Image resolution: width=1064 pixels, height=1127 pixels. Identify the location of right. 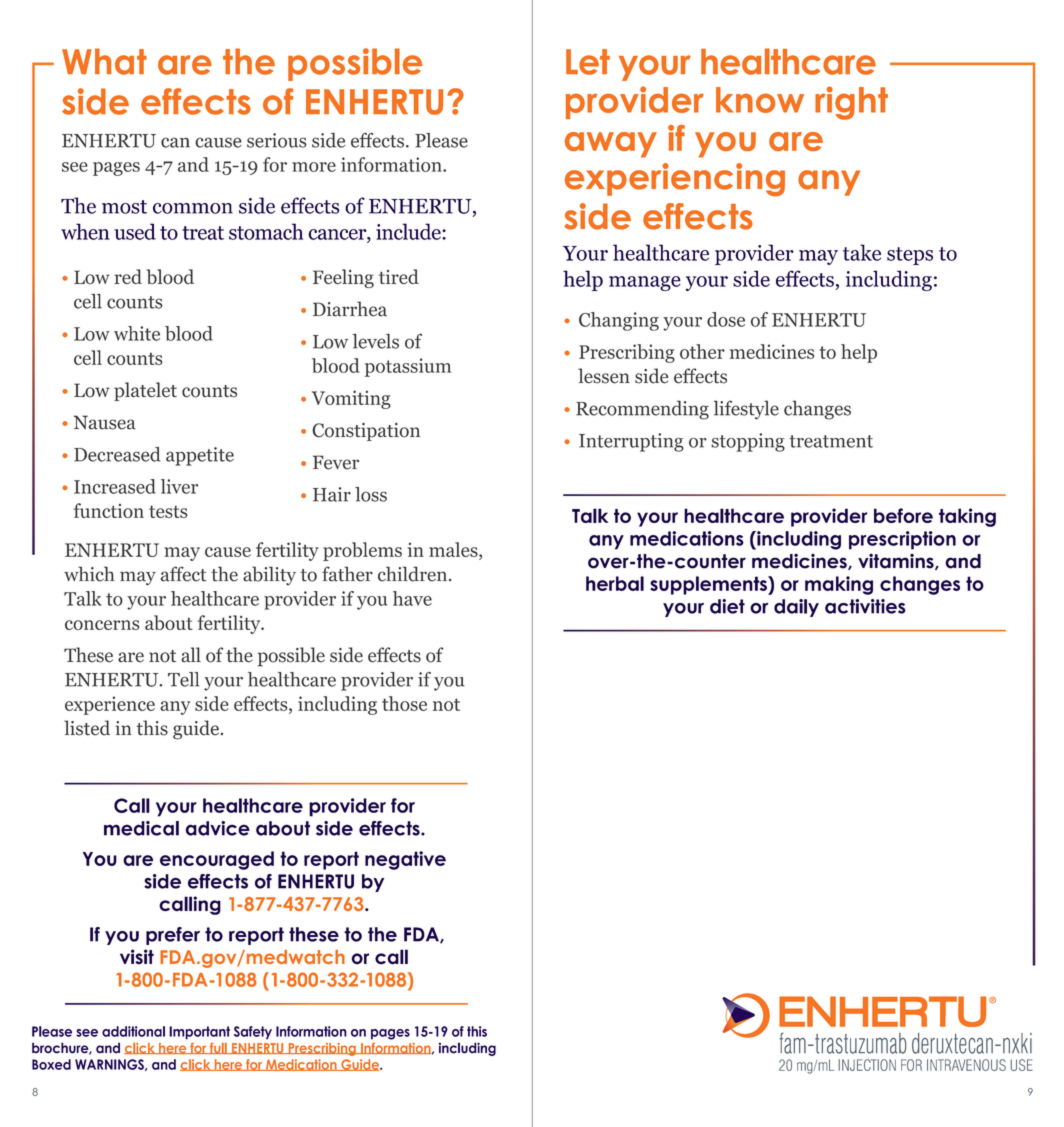
(851, 103).
